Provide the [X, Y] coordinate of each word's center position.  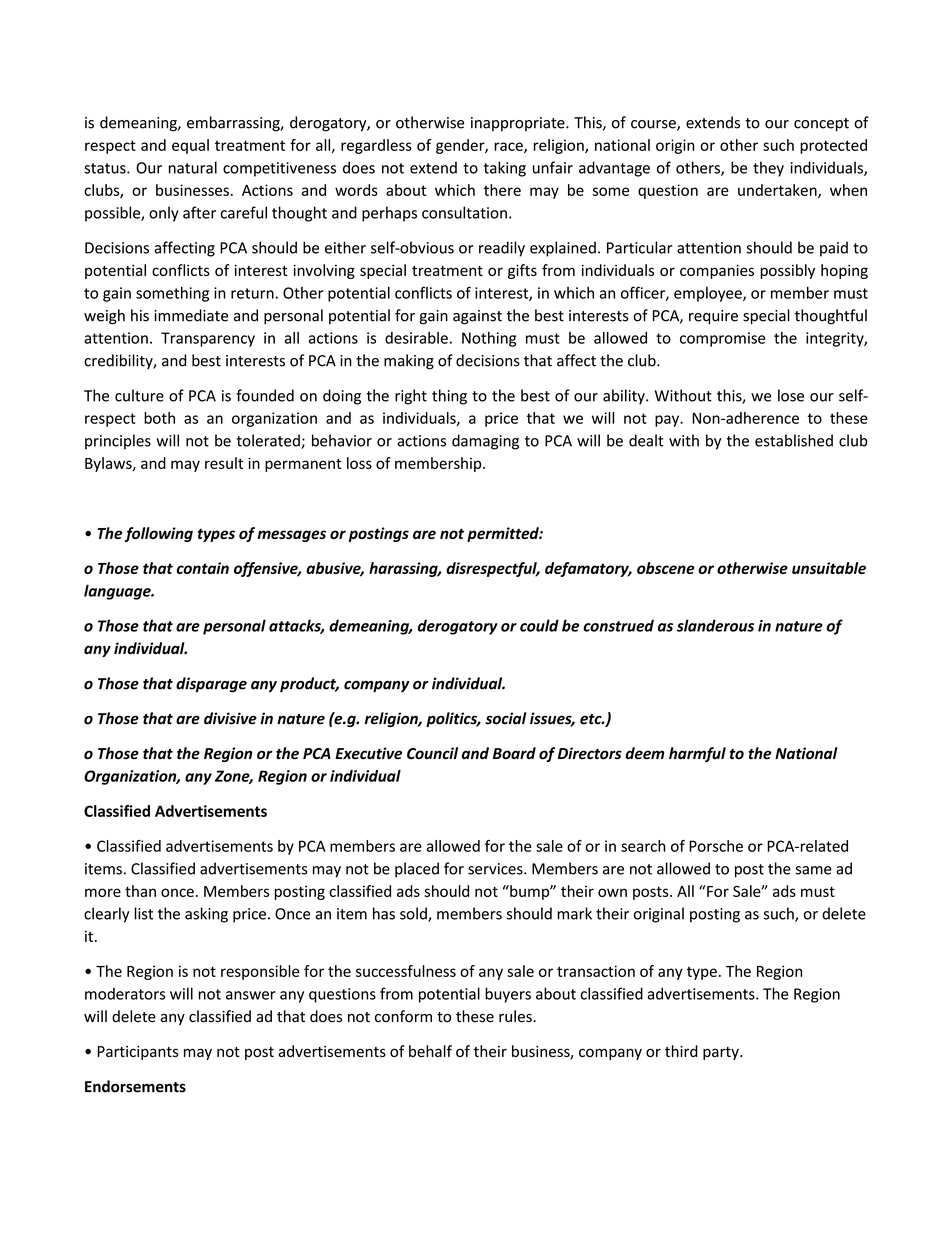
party [722, 1053]
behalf [430, 1051]
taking [505, 169]
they [768, 169]
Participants [137, 1053]
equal [190, 146]
